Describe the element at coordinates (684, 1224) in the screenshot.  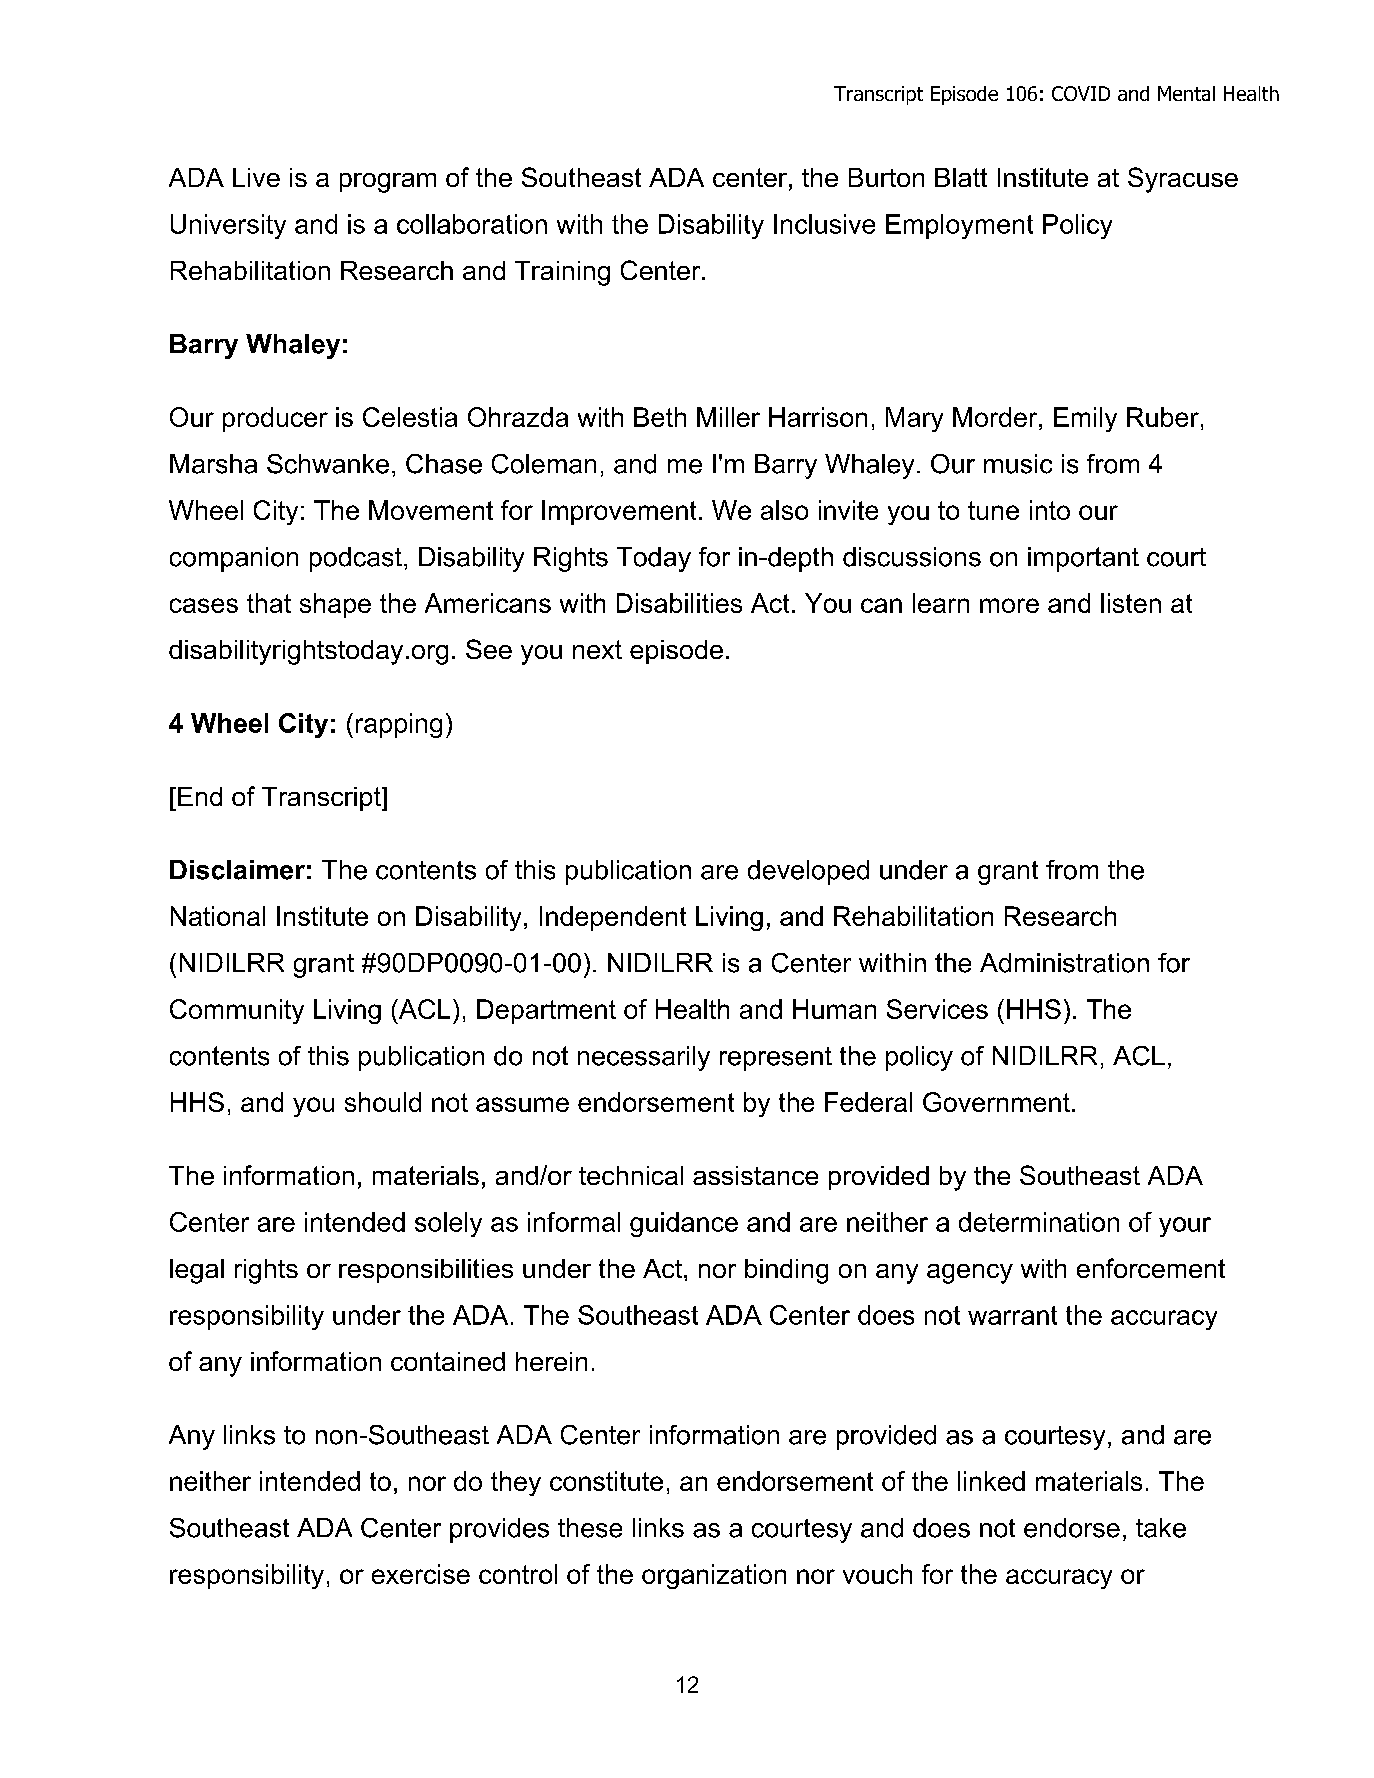
I see `guidance` at that location.
